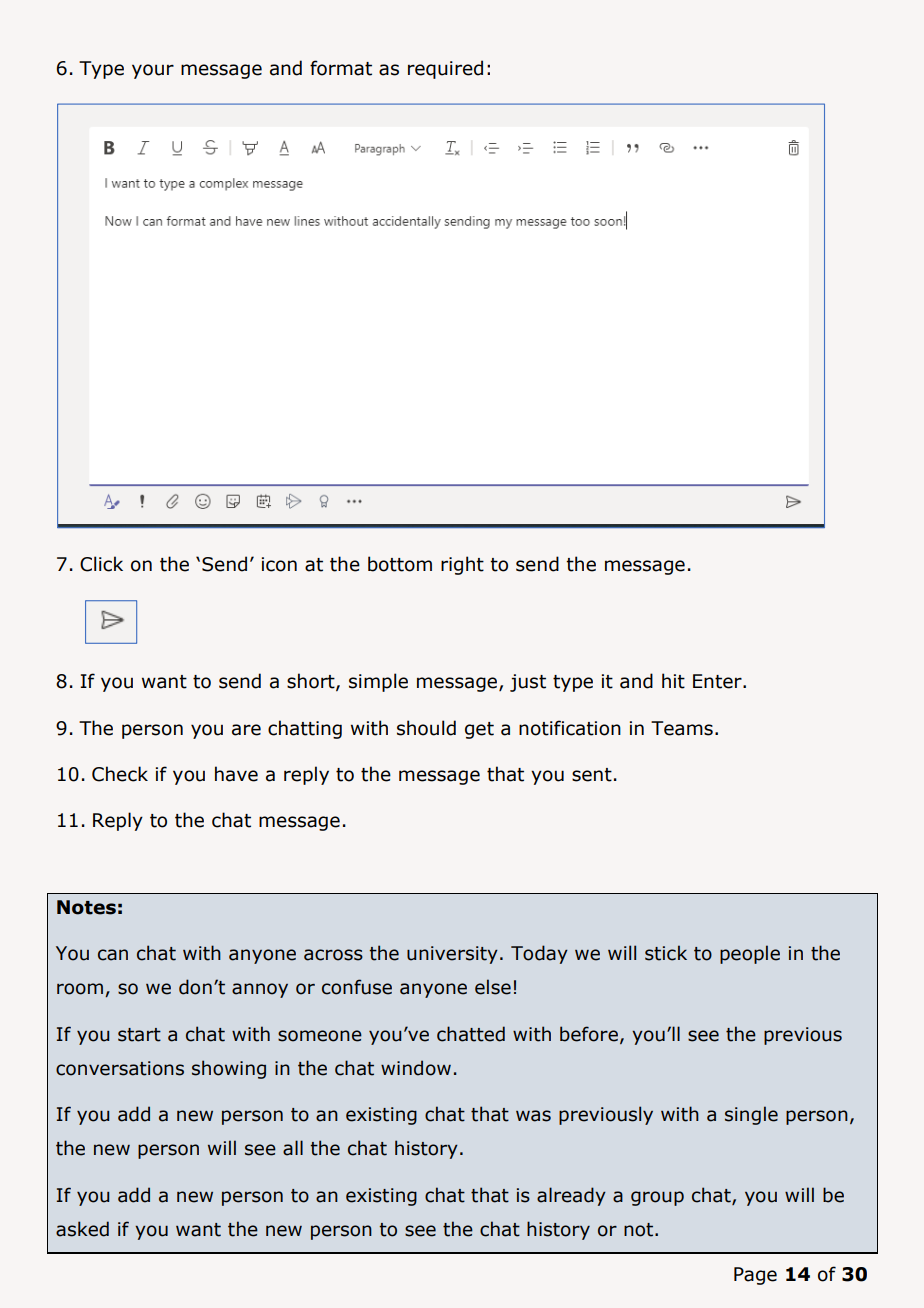 The height and width of the image is (1308, 924). Describe the element at coordinates (82, 1229) in the image. I see `asked` at that location.
